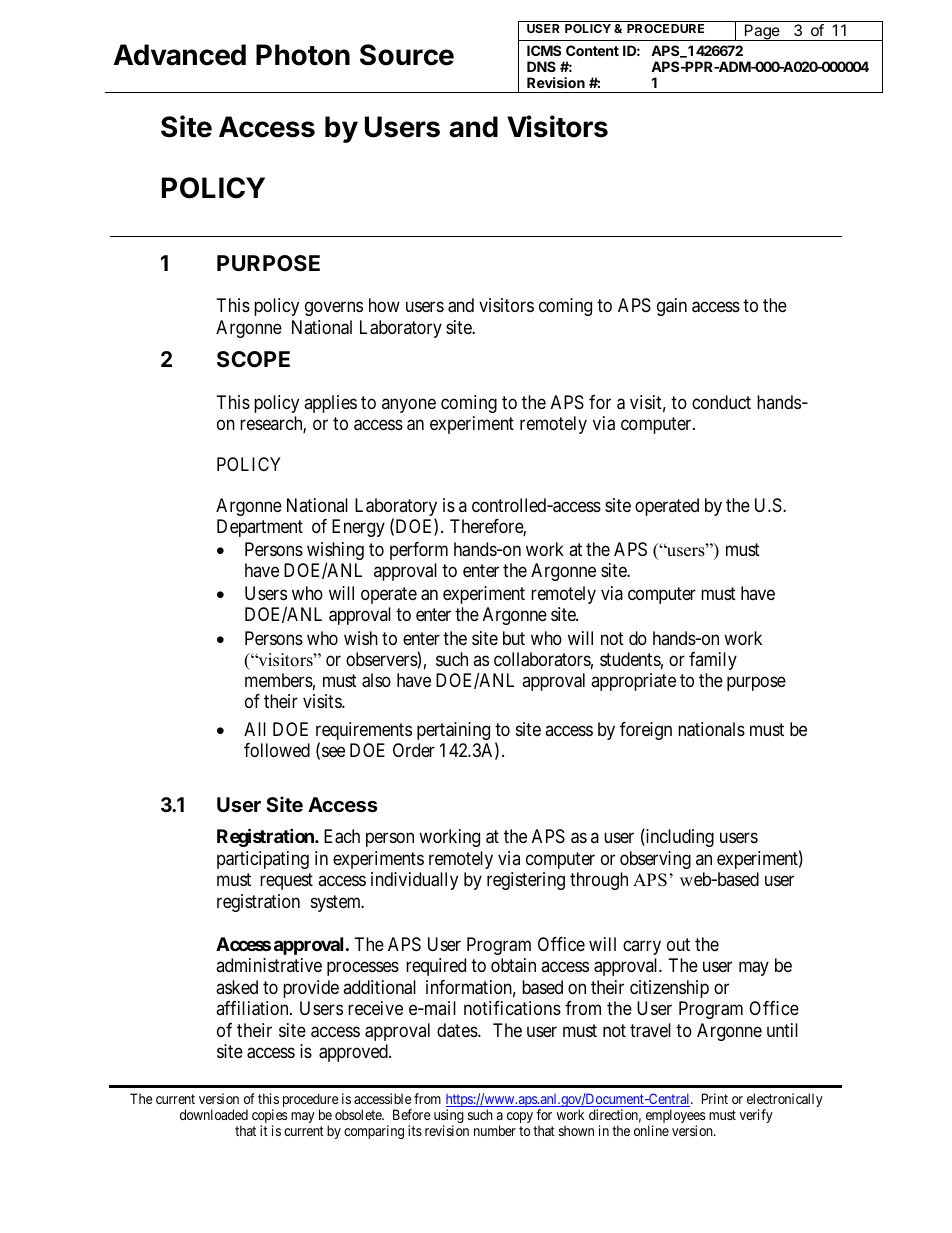 The width and height of the screenshot is (952, 1233). What do you see at coordinates (713, 661) in the screenshot?
I see `family` at bounding box center [713, 661].
